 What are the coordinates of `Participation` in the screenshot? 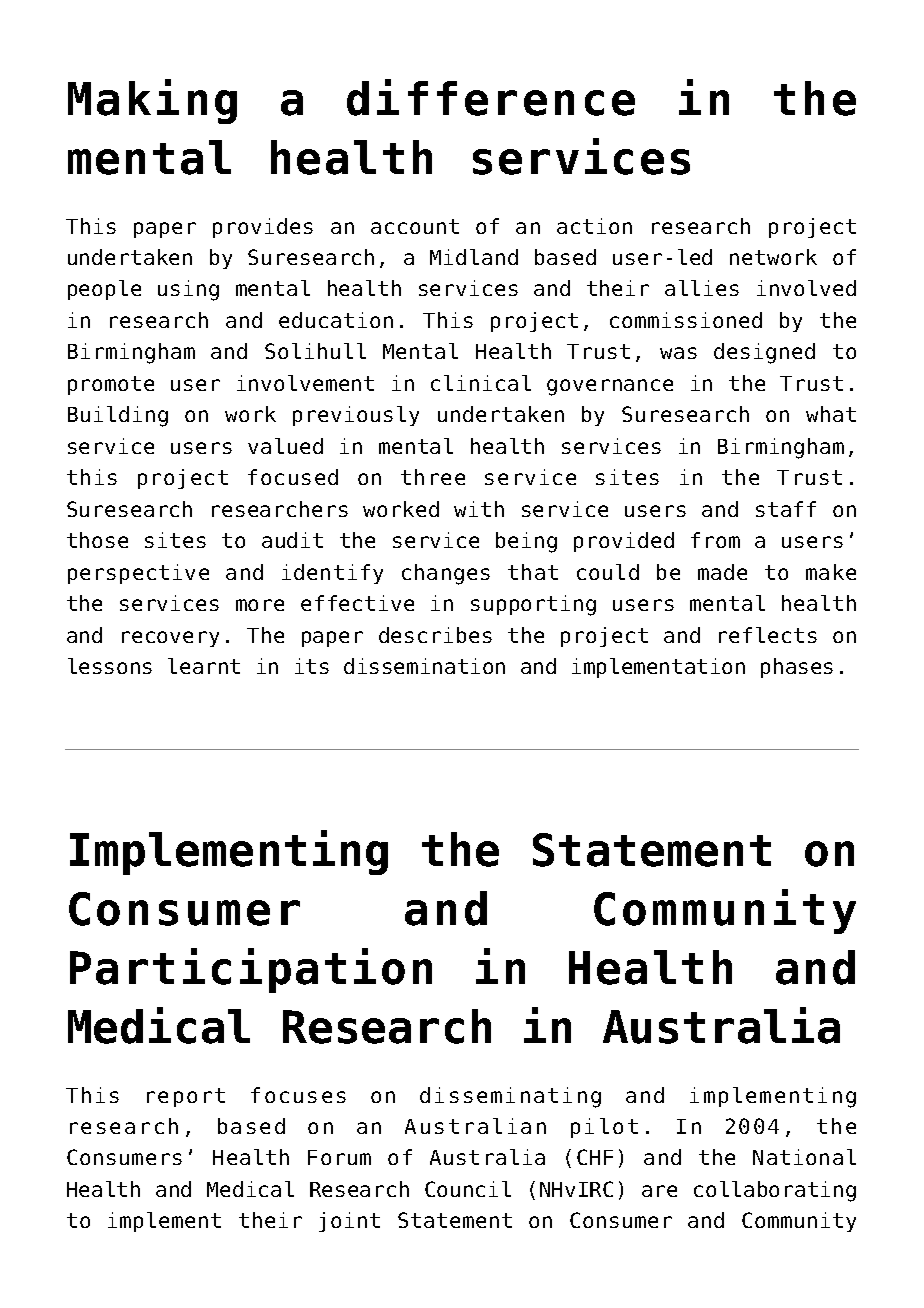 It's located at (251, 970).
